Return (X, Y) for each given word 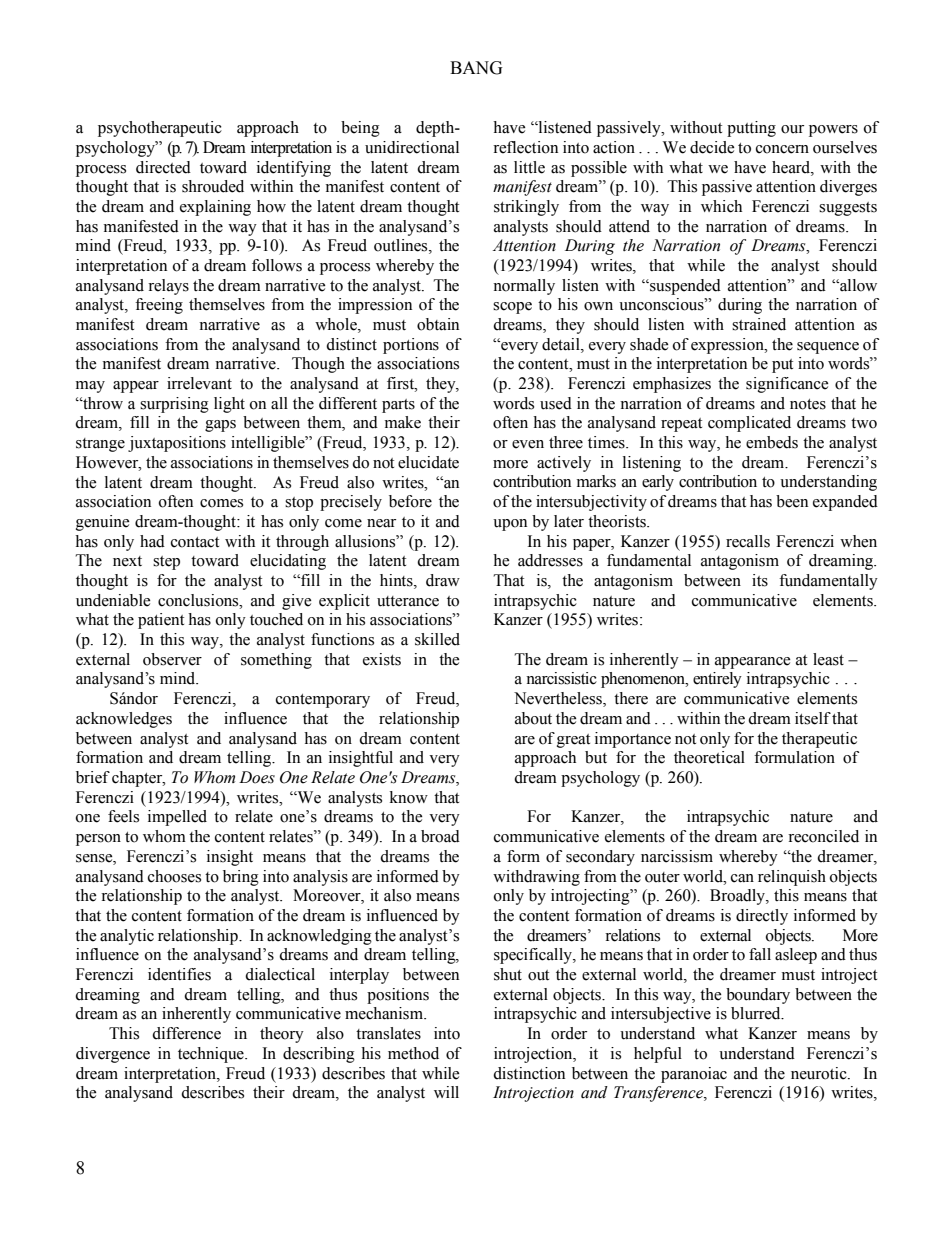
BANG (476, 68)
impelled (177, 818)
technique (212, 1055)
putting (751, 129)
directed (163, 167)
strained (759, 324)
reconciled (823, 836)
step (166, 563)
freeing (159, 306)
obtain (438, 324)
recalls (748, 541)
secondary (600, 858)
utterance (408, 601)
